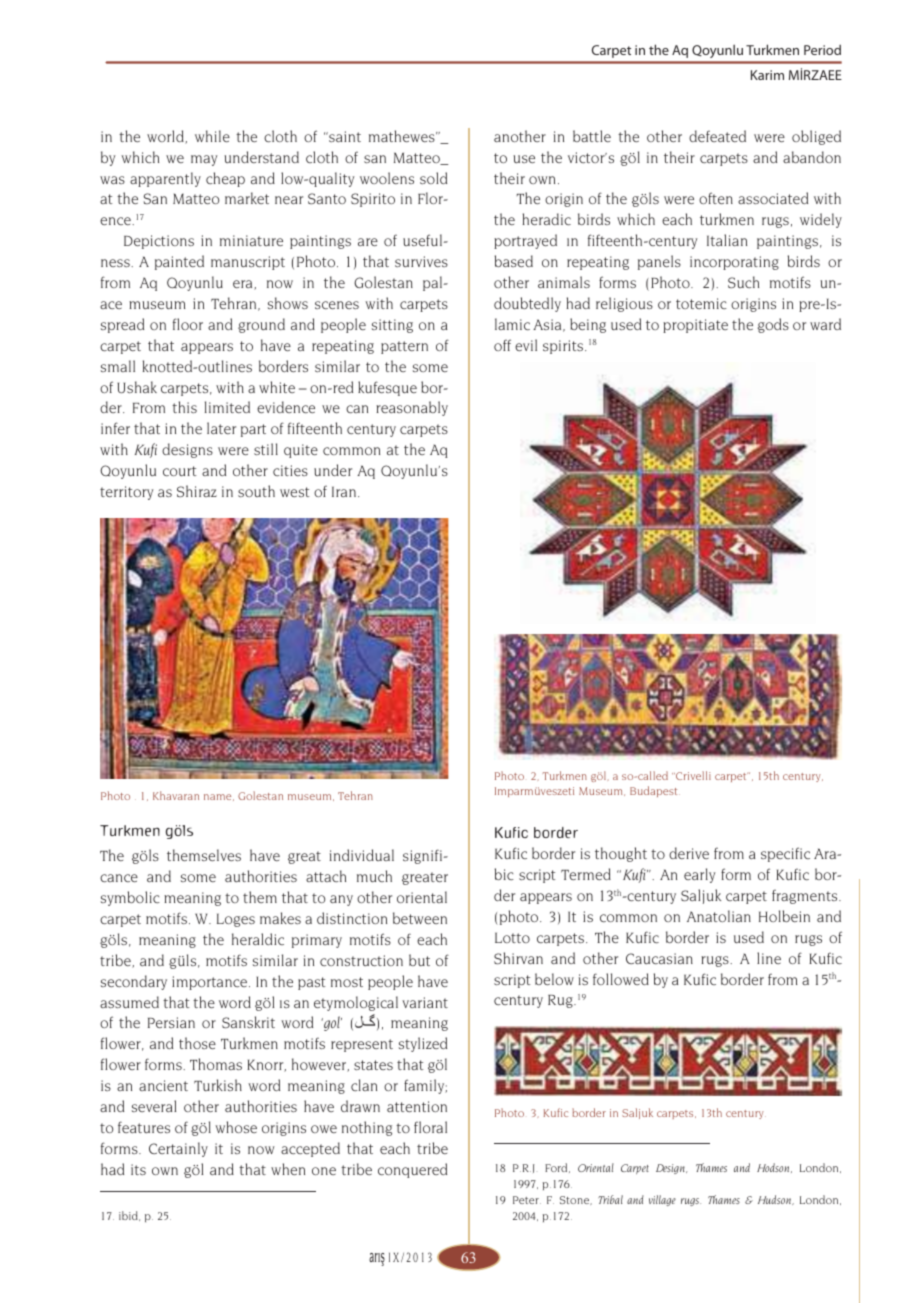 This screenshot has width=924, height=1303. Describe the element at coordinates (767, 75) in the screenshot. I see `Karim` at that location.
